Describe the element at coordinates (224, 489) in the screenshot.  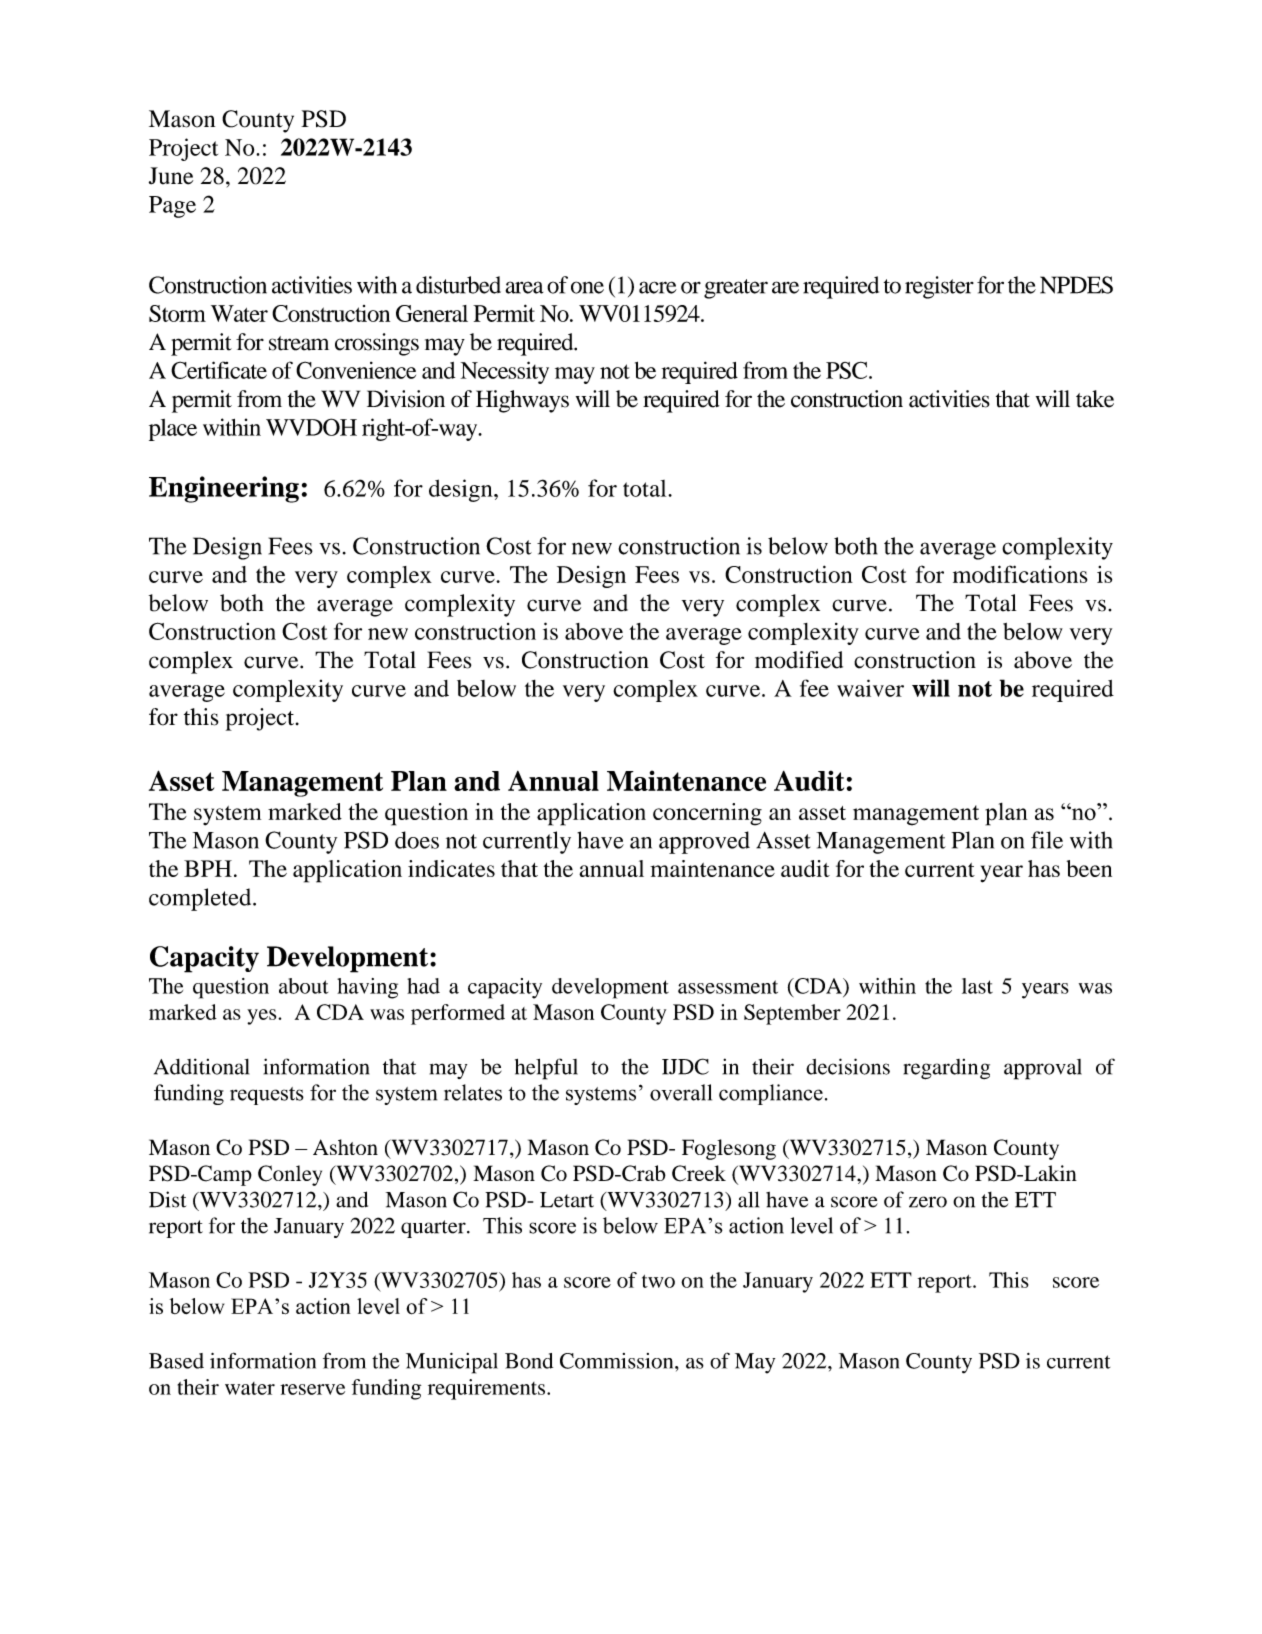
I see `Engineering` at that location.
